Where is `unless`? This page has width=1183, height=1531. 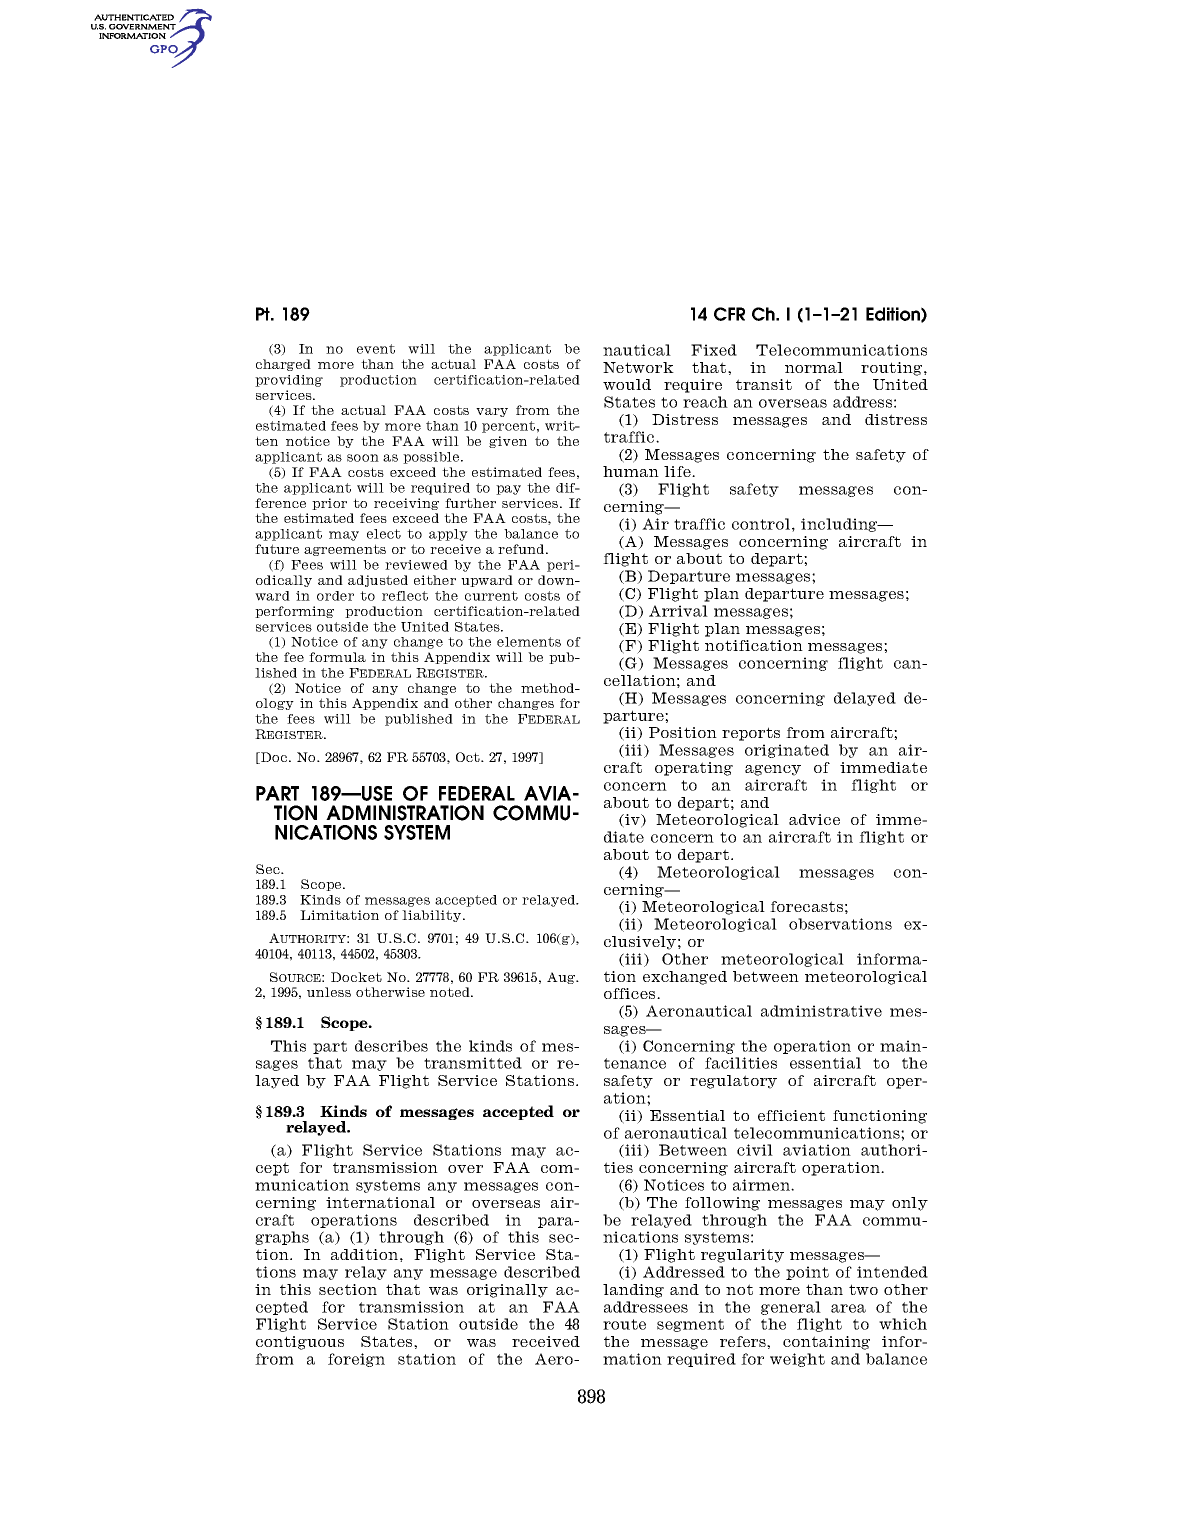 unless is located at coordinates (329, 992).
